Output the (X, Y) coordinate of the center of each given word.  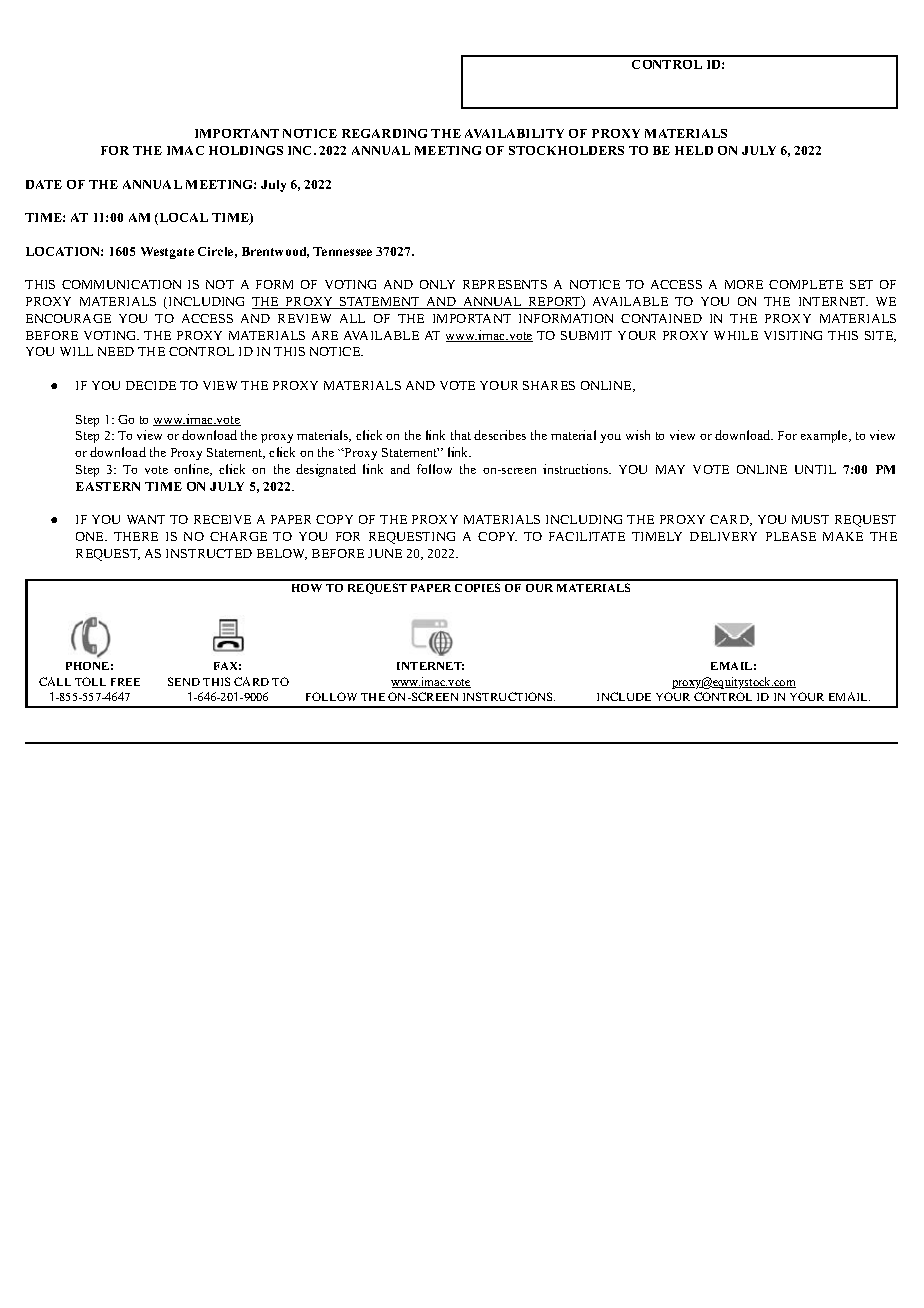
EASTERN (108, 486)
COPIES (477, 587)
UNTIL (815, 469)
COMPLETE (806, 284)
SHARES (549, 385)
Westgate (167, 253)
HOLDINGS (246, 150)
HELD (694, 150)
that (461, 435)
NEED (116, 351)
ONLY (437, 284)
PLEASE (791, 536)
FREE (125, 682)
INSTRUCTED (209, 553)
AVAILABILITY (514, 133)
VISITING (793, 335)
